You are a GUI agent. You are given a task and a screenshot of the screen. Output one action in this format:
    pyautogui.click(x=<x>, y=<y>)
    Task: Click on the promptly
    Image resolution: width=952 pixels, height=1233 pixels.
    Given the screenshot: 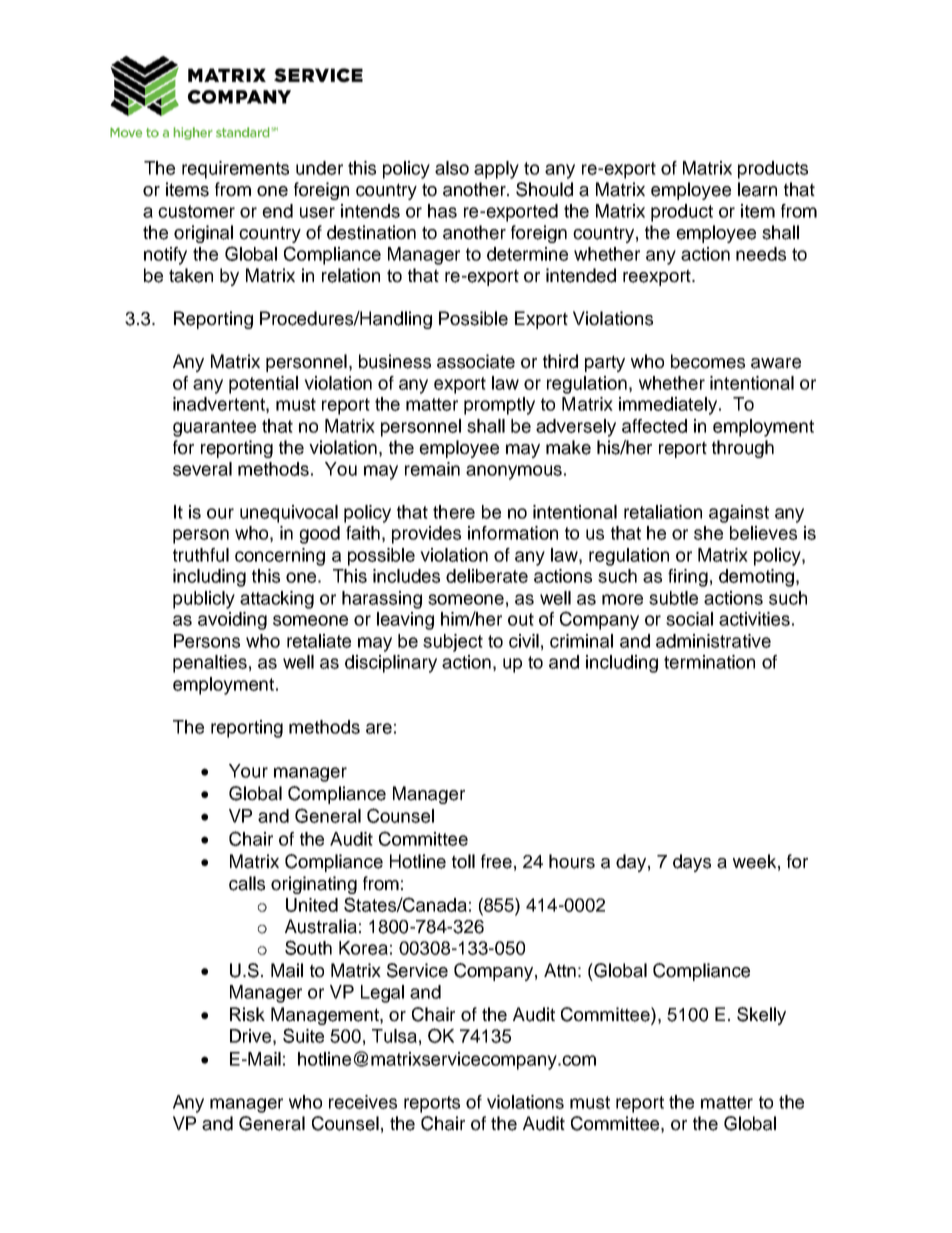 What is the action you would take?
    pyautogui.click(x=499, y=406)
